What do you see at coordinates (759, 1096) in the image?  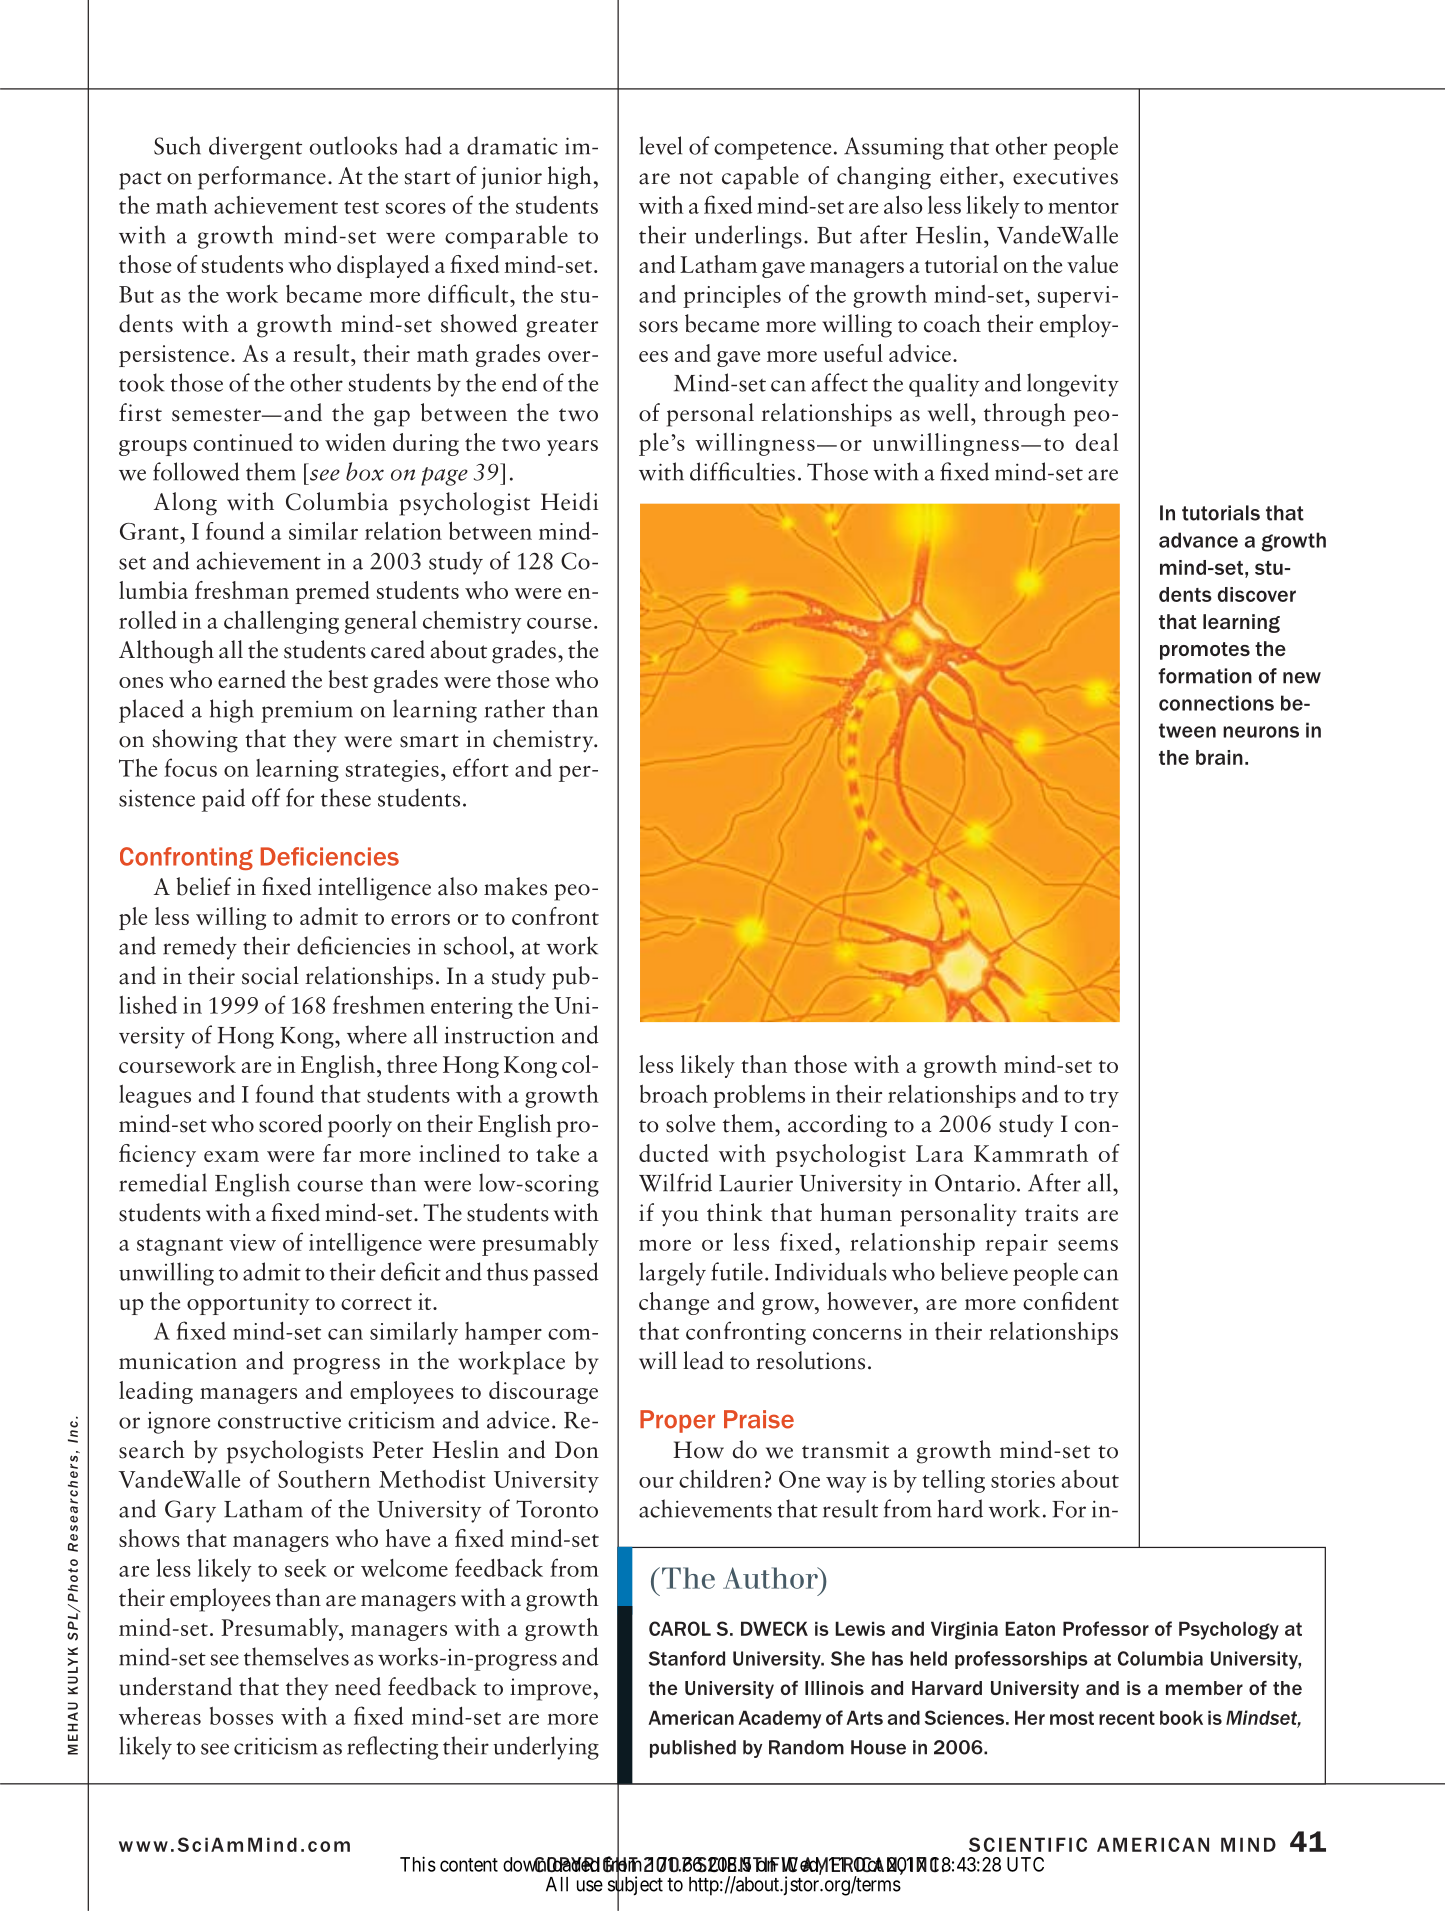 I see `problems` at bounding box center [759, 1096].
